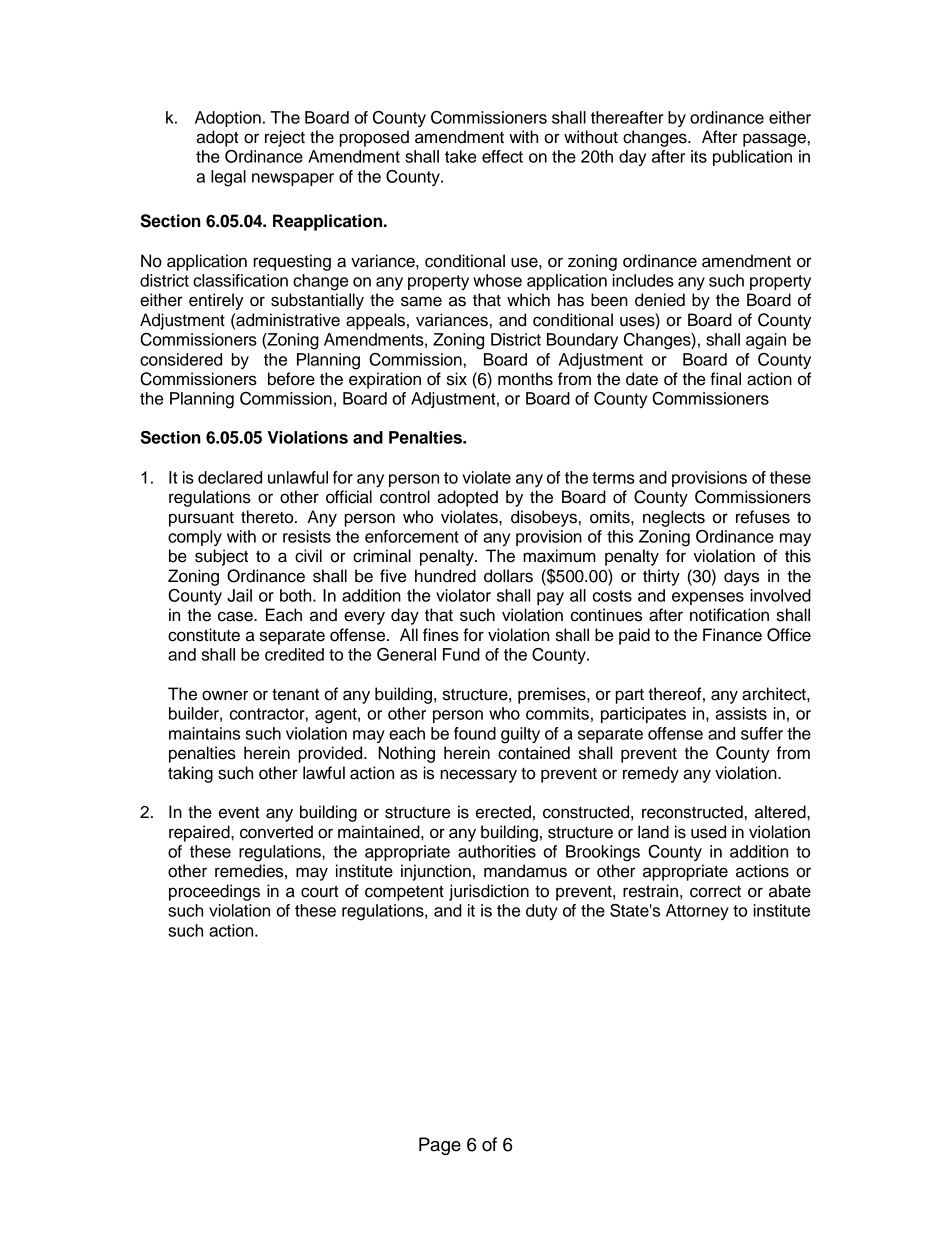 This screenshot has height=1233, width=952. I want to click on final, so click(725, 379).
